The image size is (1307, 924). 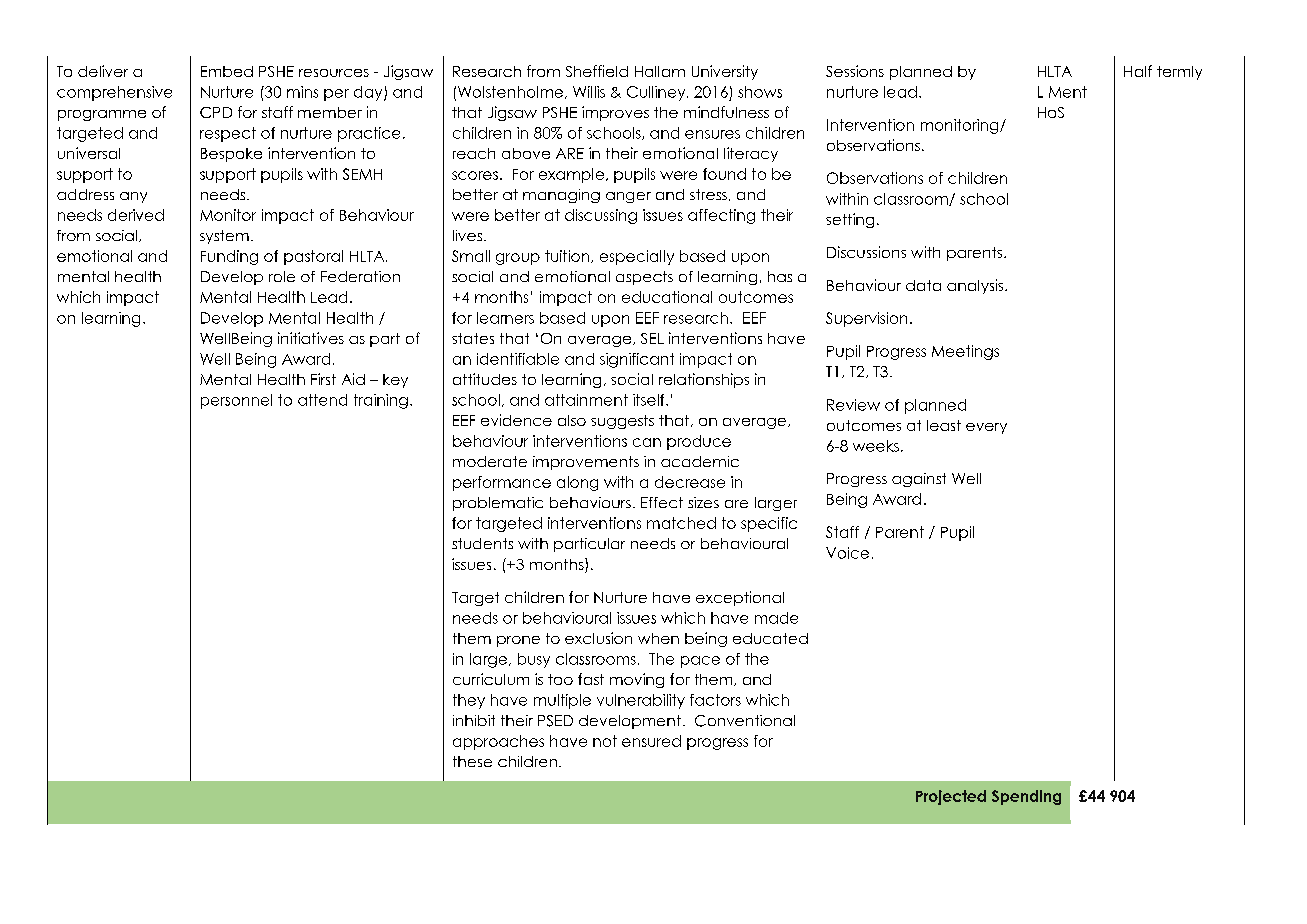 What do you see at coordinates (986, 428) in the page?
I see `every` at bounding box center [986, 428].
